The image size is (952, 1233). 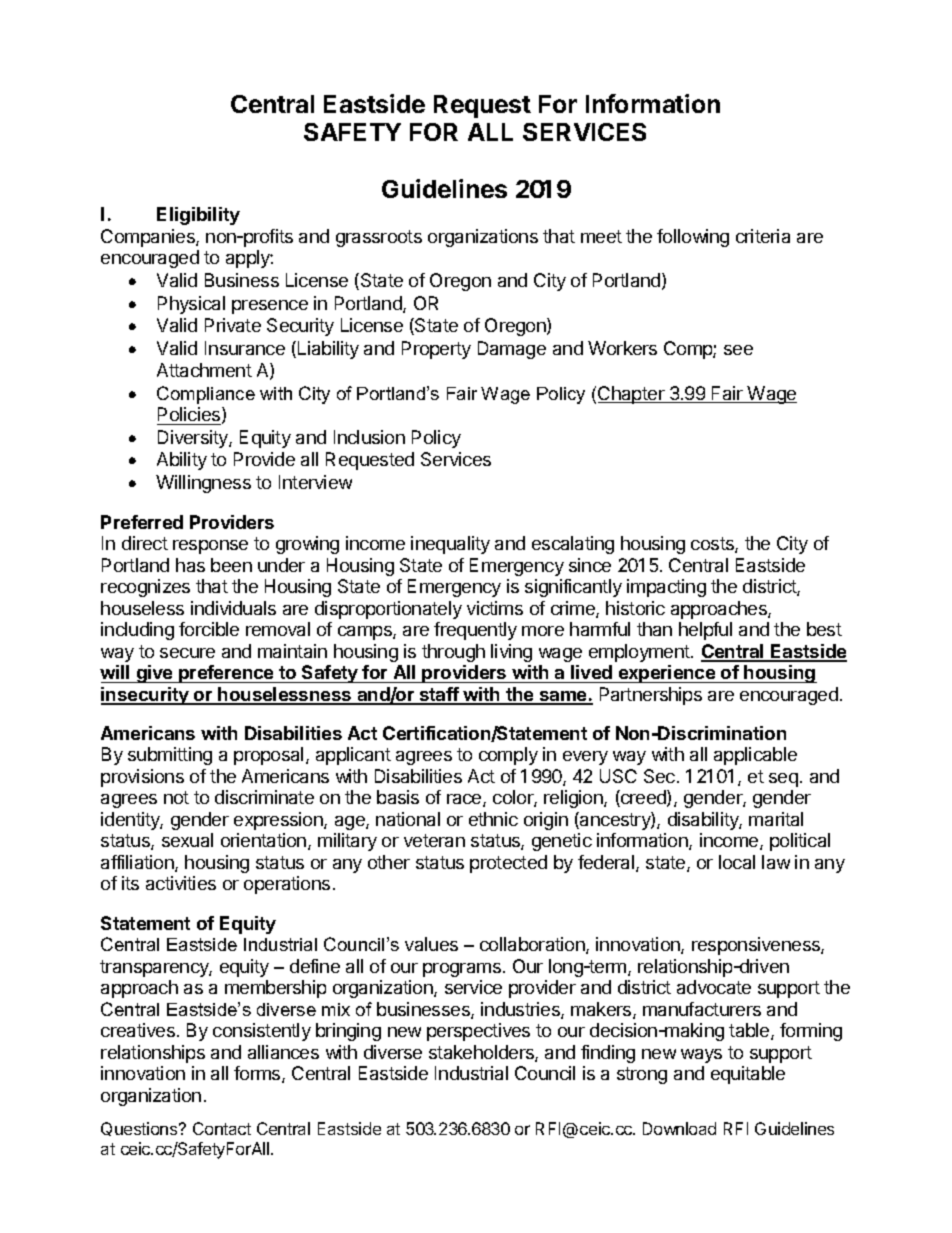 I want to click on grassroots, so click(x=379, y=238).
